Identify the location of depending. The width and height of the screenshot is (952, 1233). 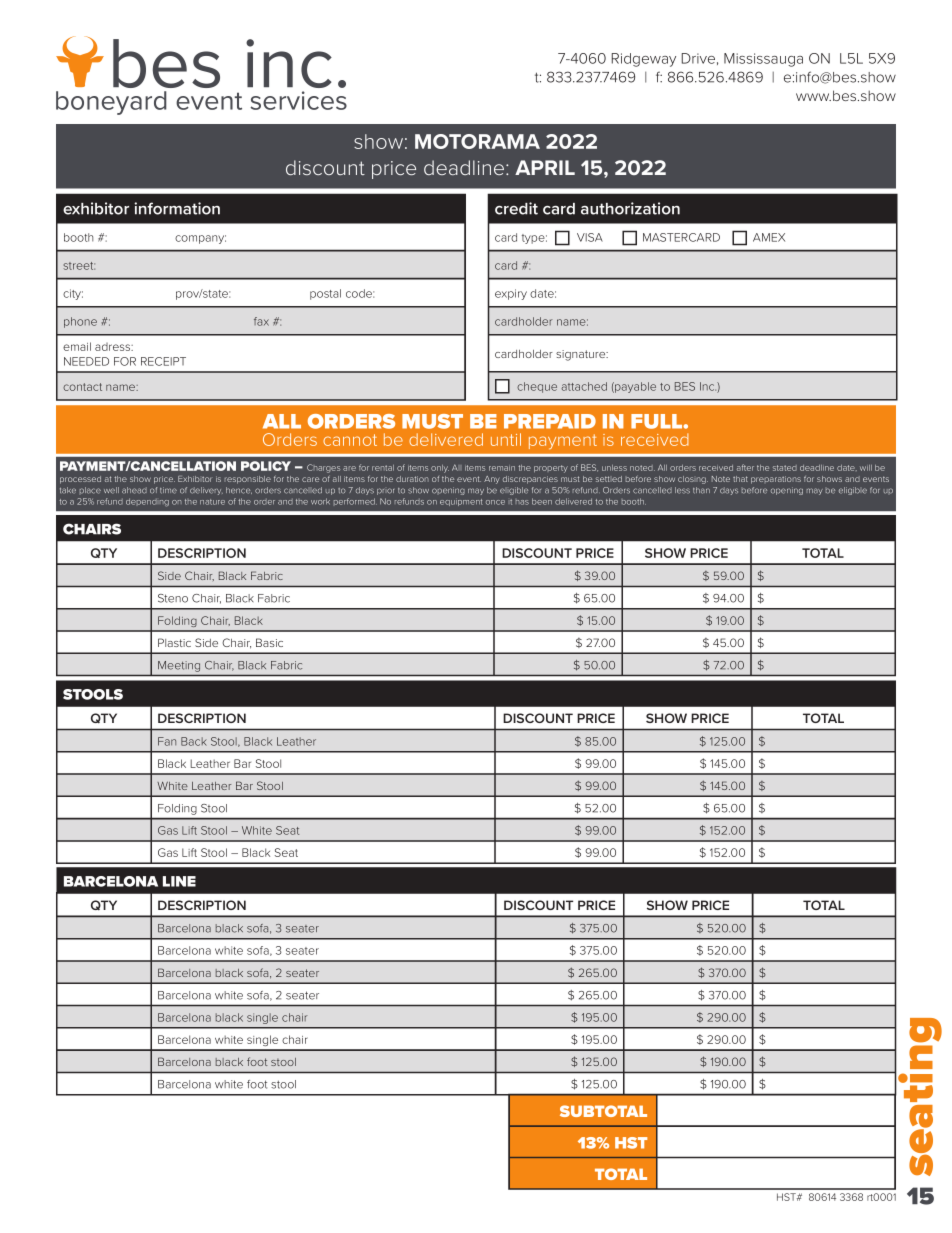
(147, 502).
